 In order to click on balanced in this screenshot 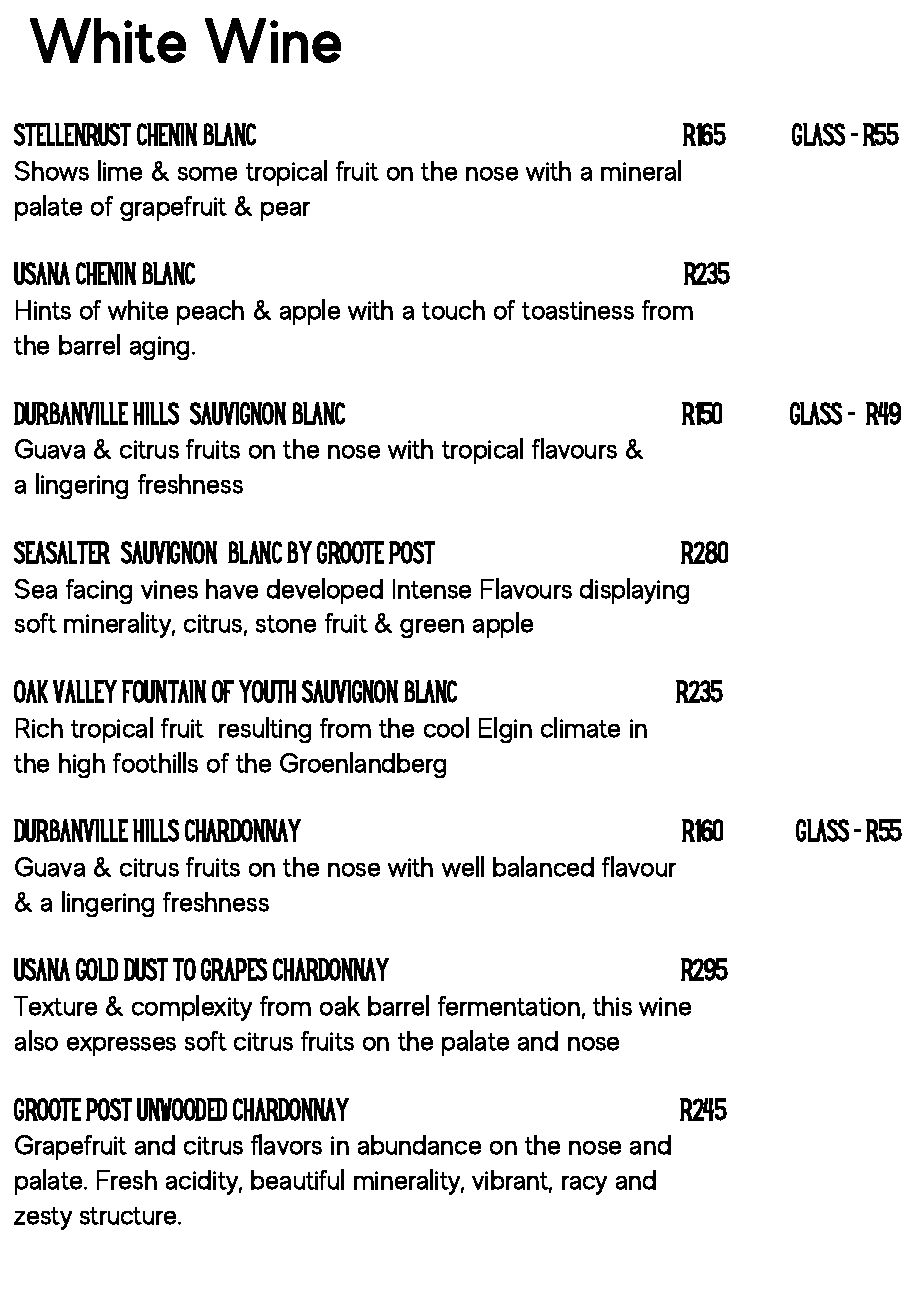, I will do `click(543, 866)`.
